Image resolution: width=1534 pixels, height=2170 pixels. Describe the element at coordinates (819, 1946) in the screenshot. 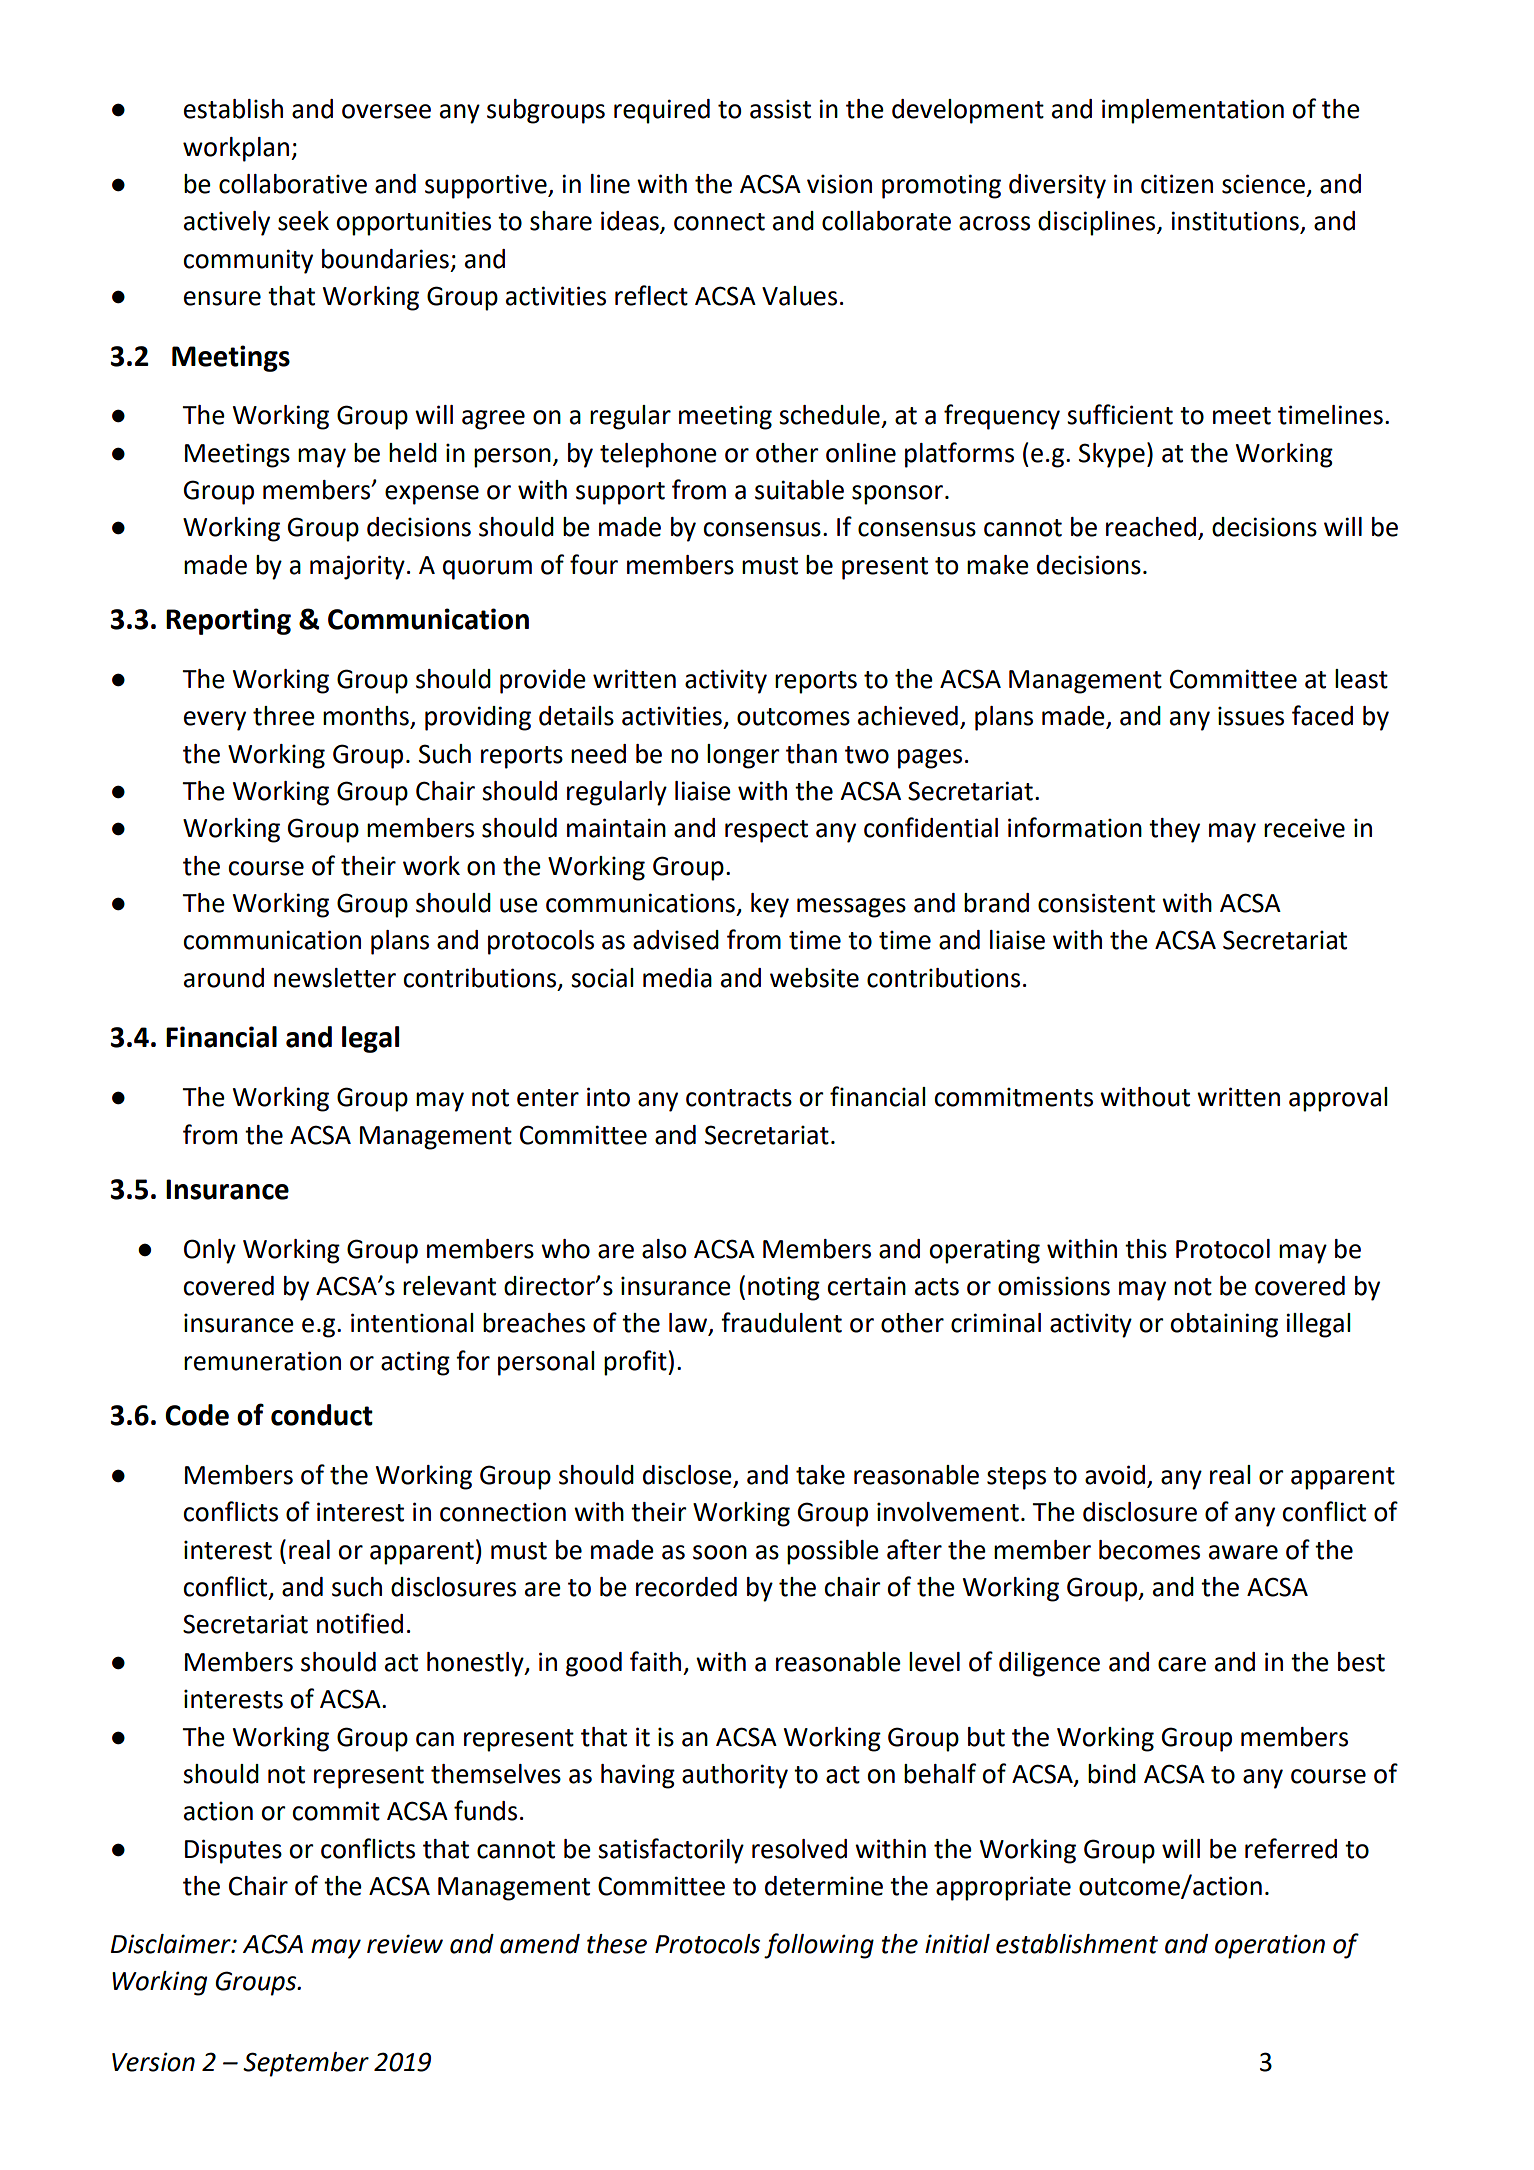

I see `following` at that location.
